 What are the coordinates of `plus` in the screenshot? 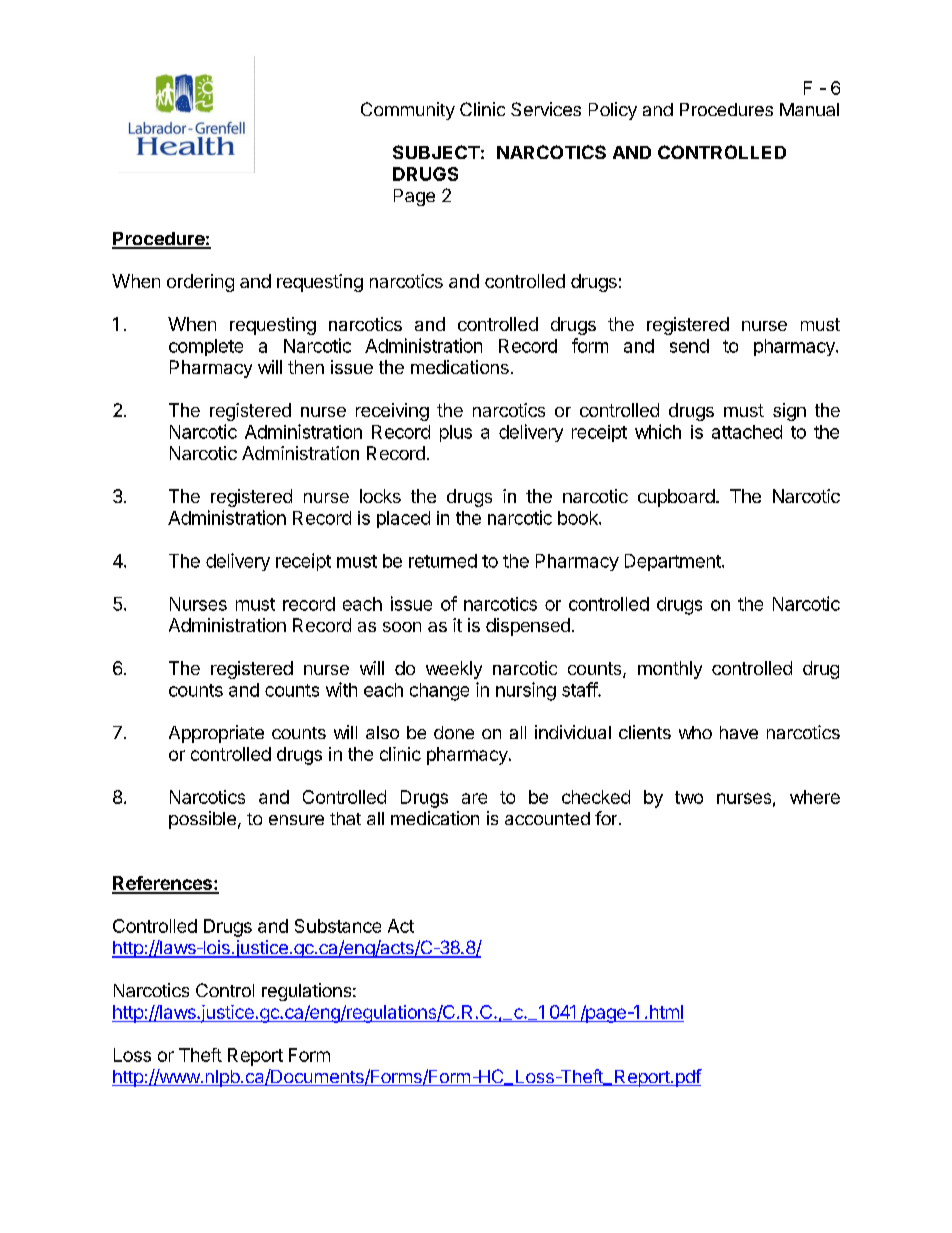 It's located at (456, 433).
